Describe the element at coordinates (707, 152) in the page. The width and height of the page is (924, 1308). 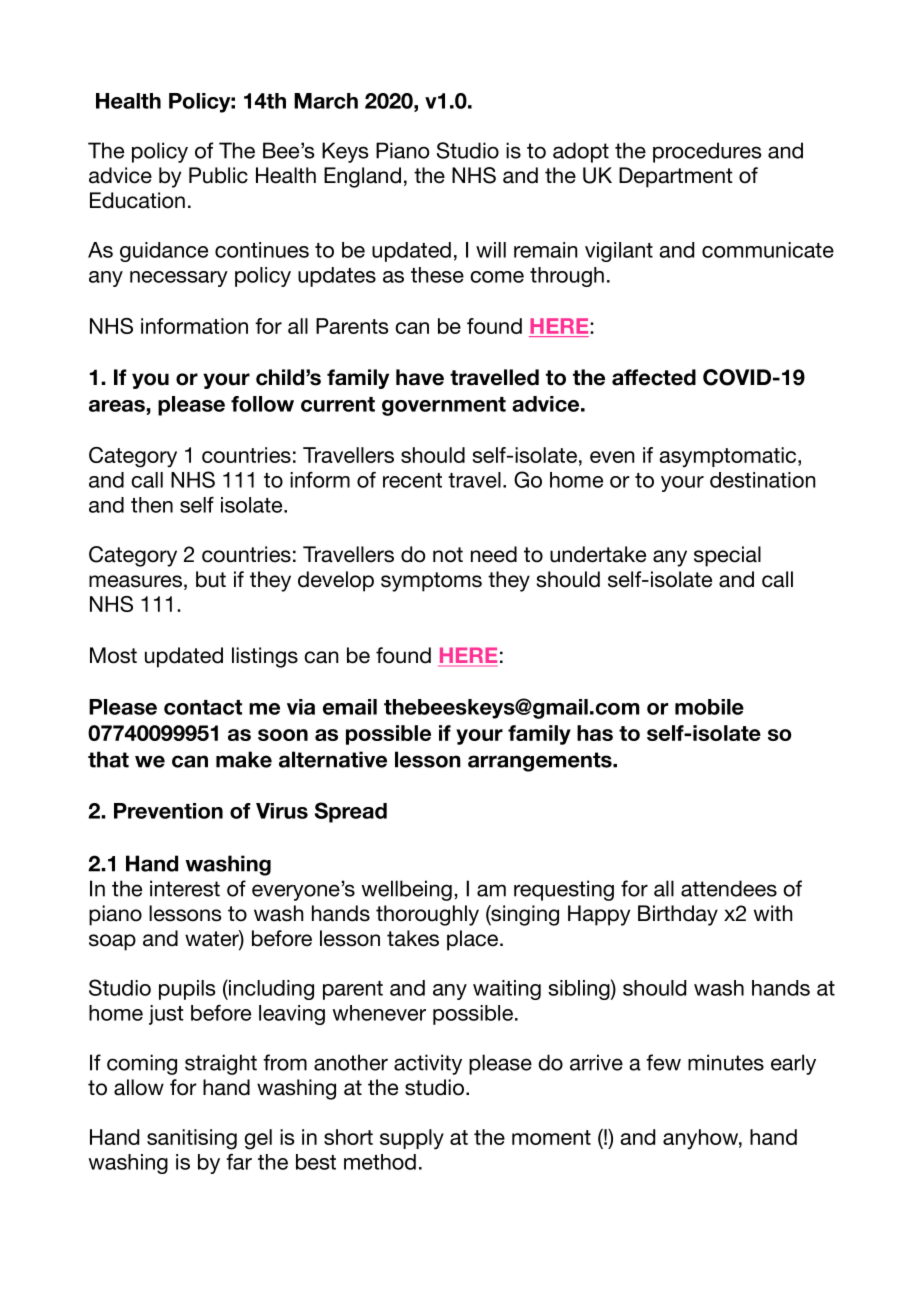
I see `procedures` at that location.
